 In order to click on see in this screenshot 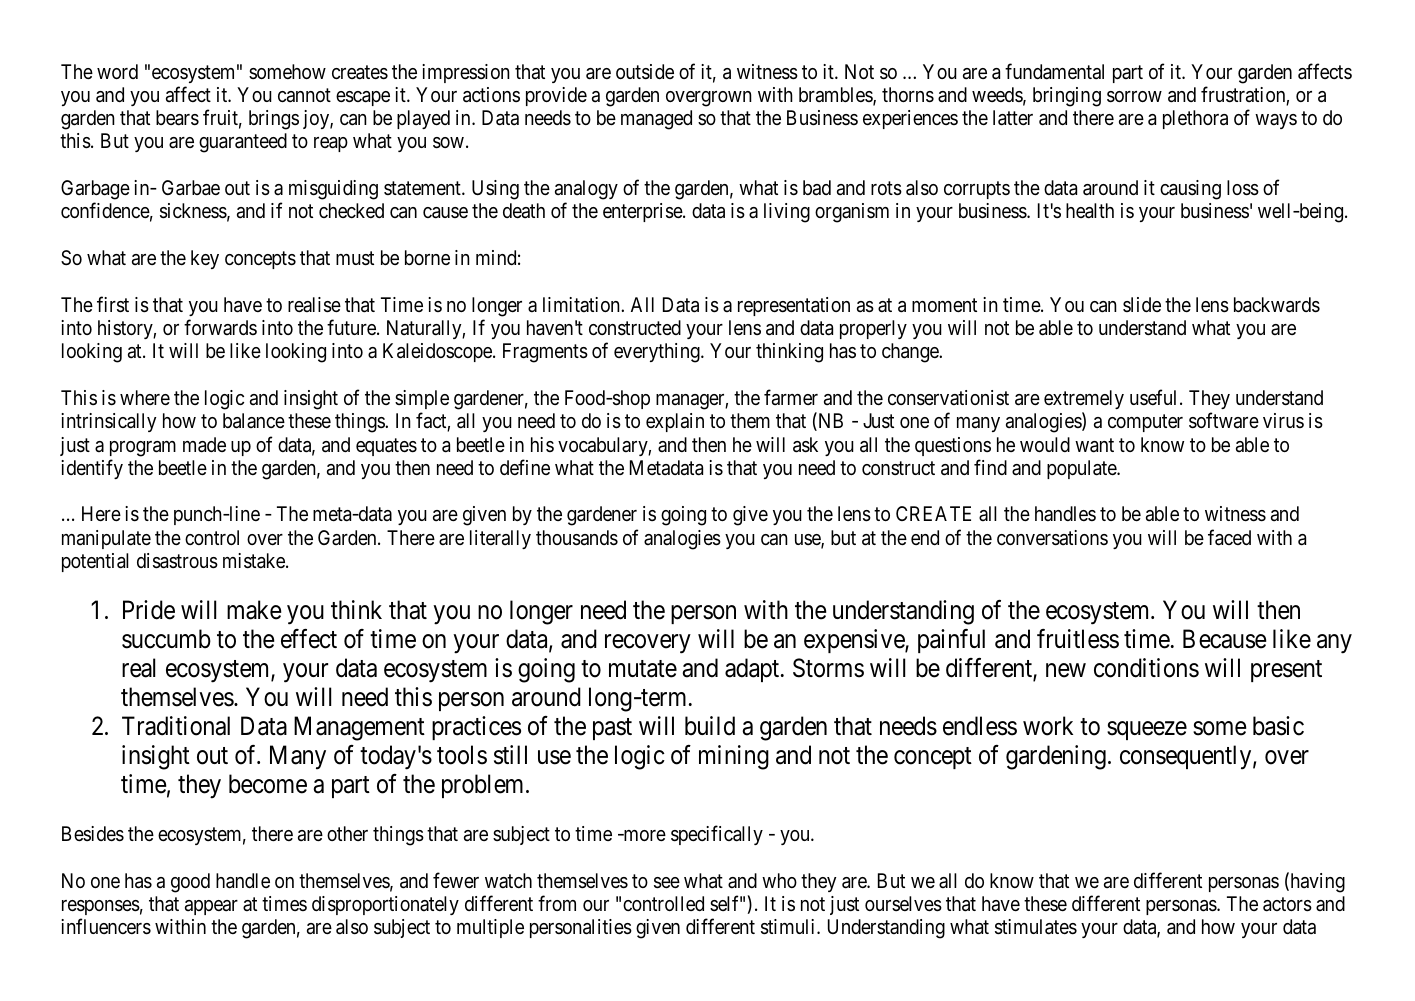, I will do `click(667, 883)`.
